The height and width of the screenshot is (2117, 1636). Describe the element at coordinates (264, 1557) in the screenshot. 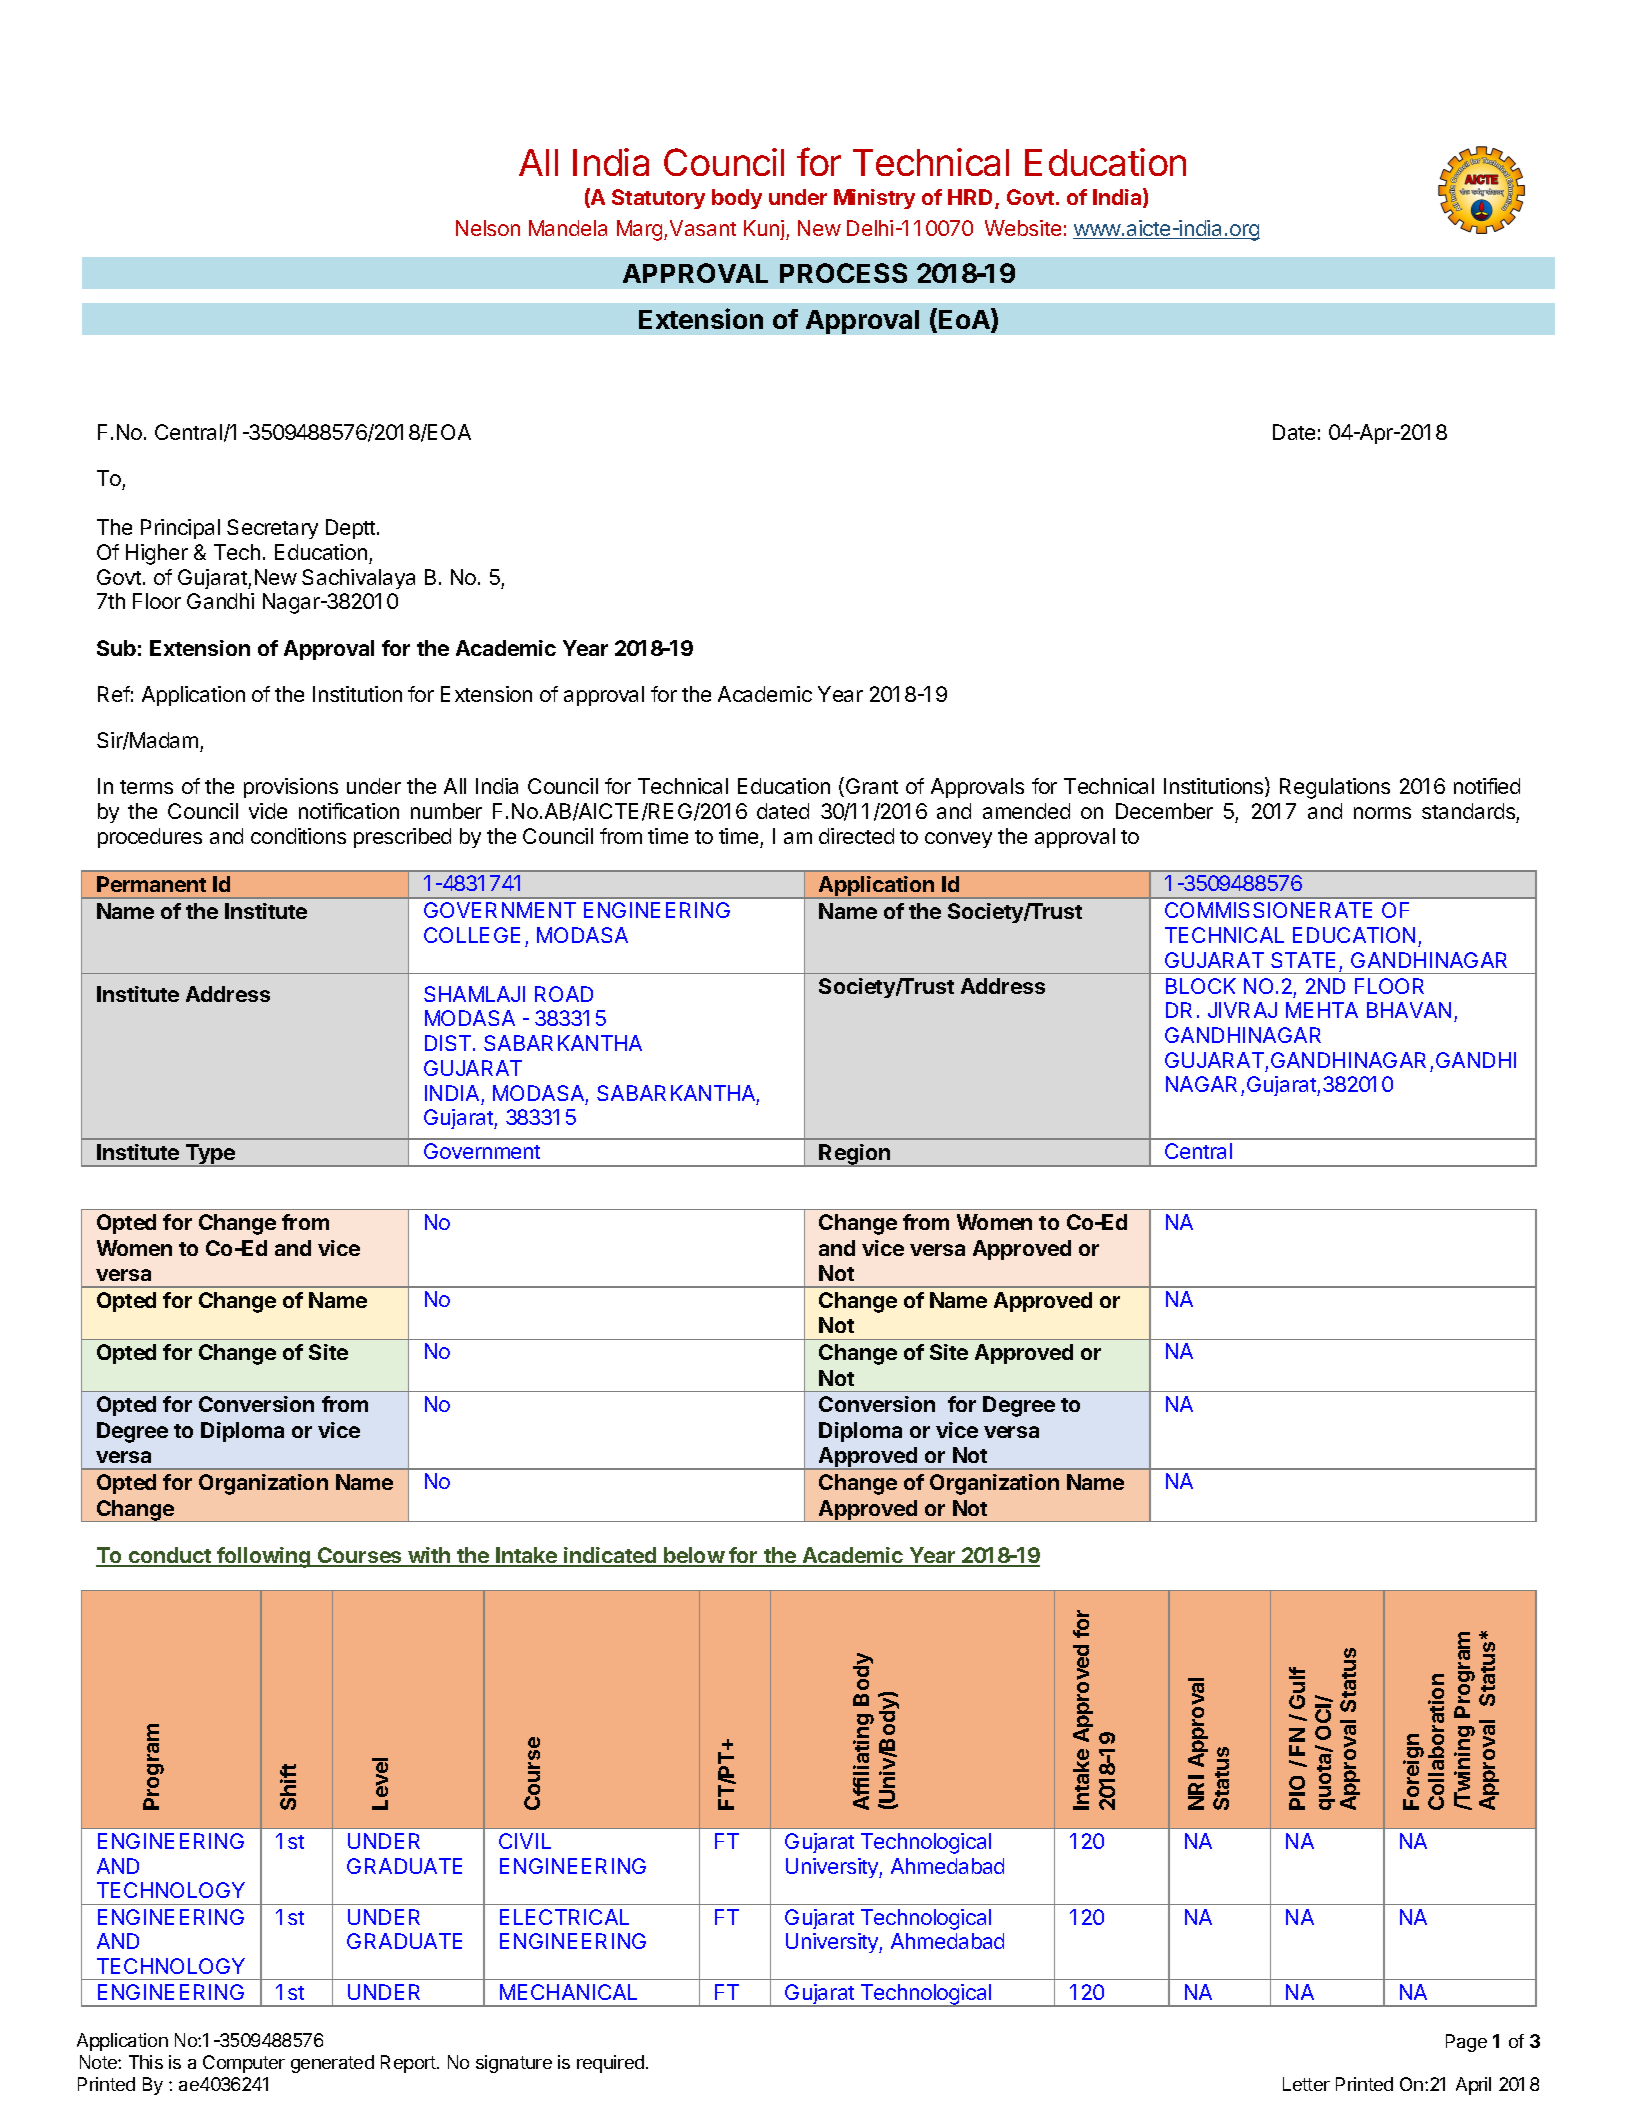

I see `following` at that location.
